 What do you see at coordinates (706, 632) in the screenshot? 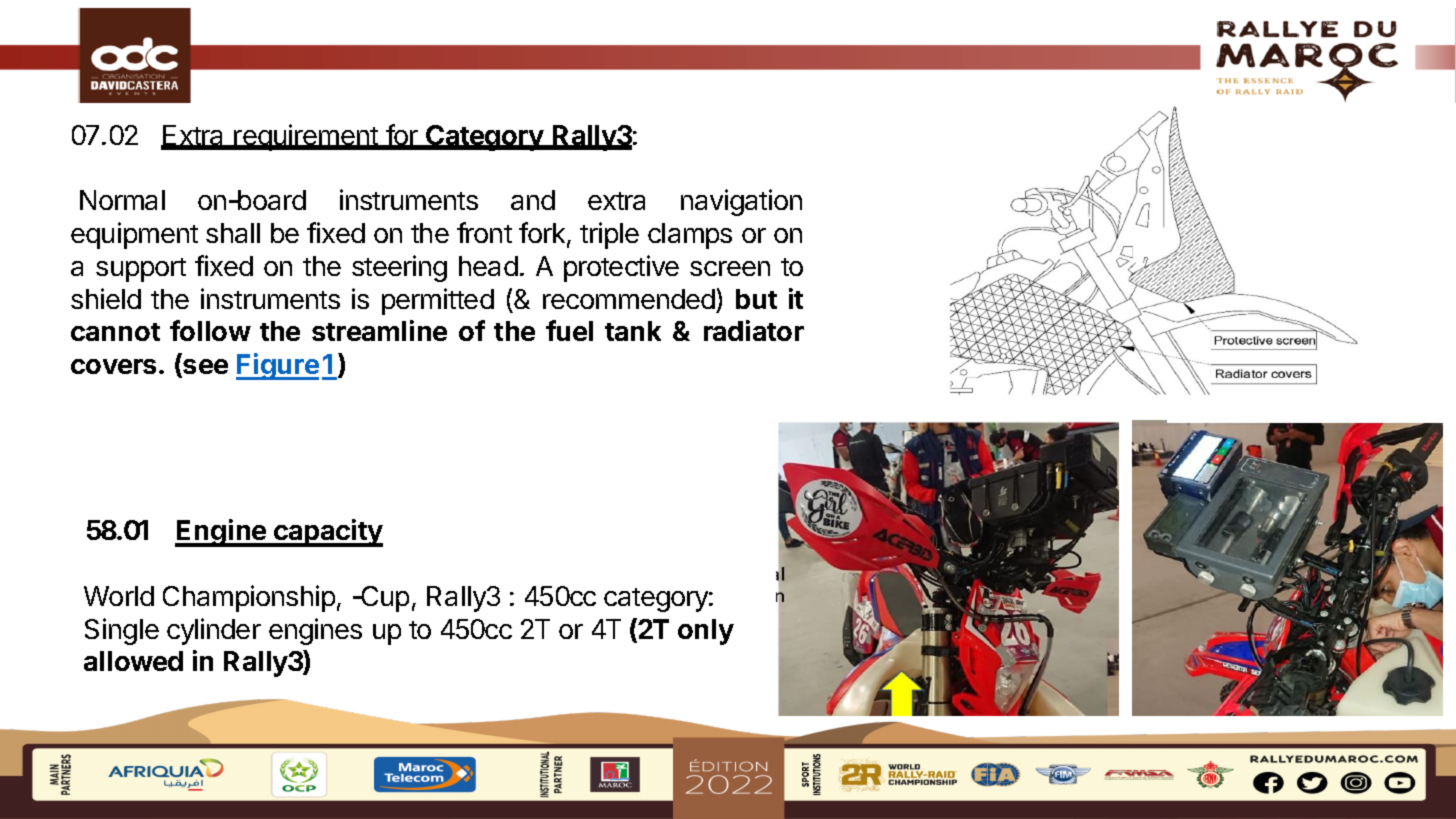
I see `only` at bounding box center [706, 632].
